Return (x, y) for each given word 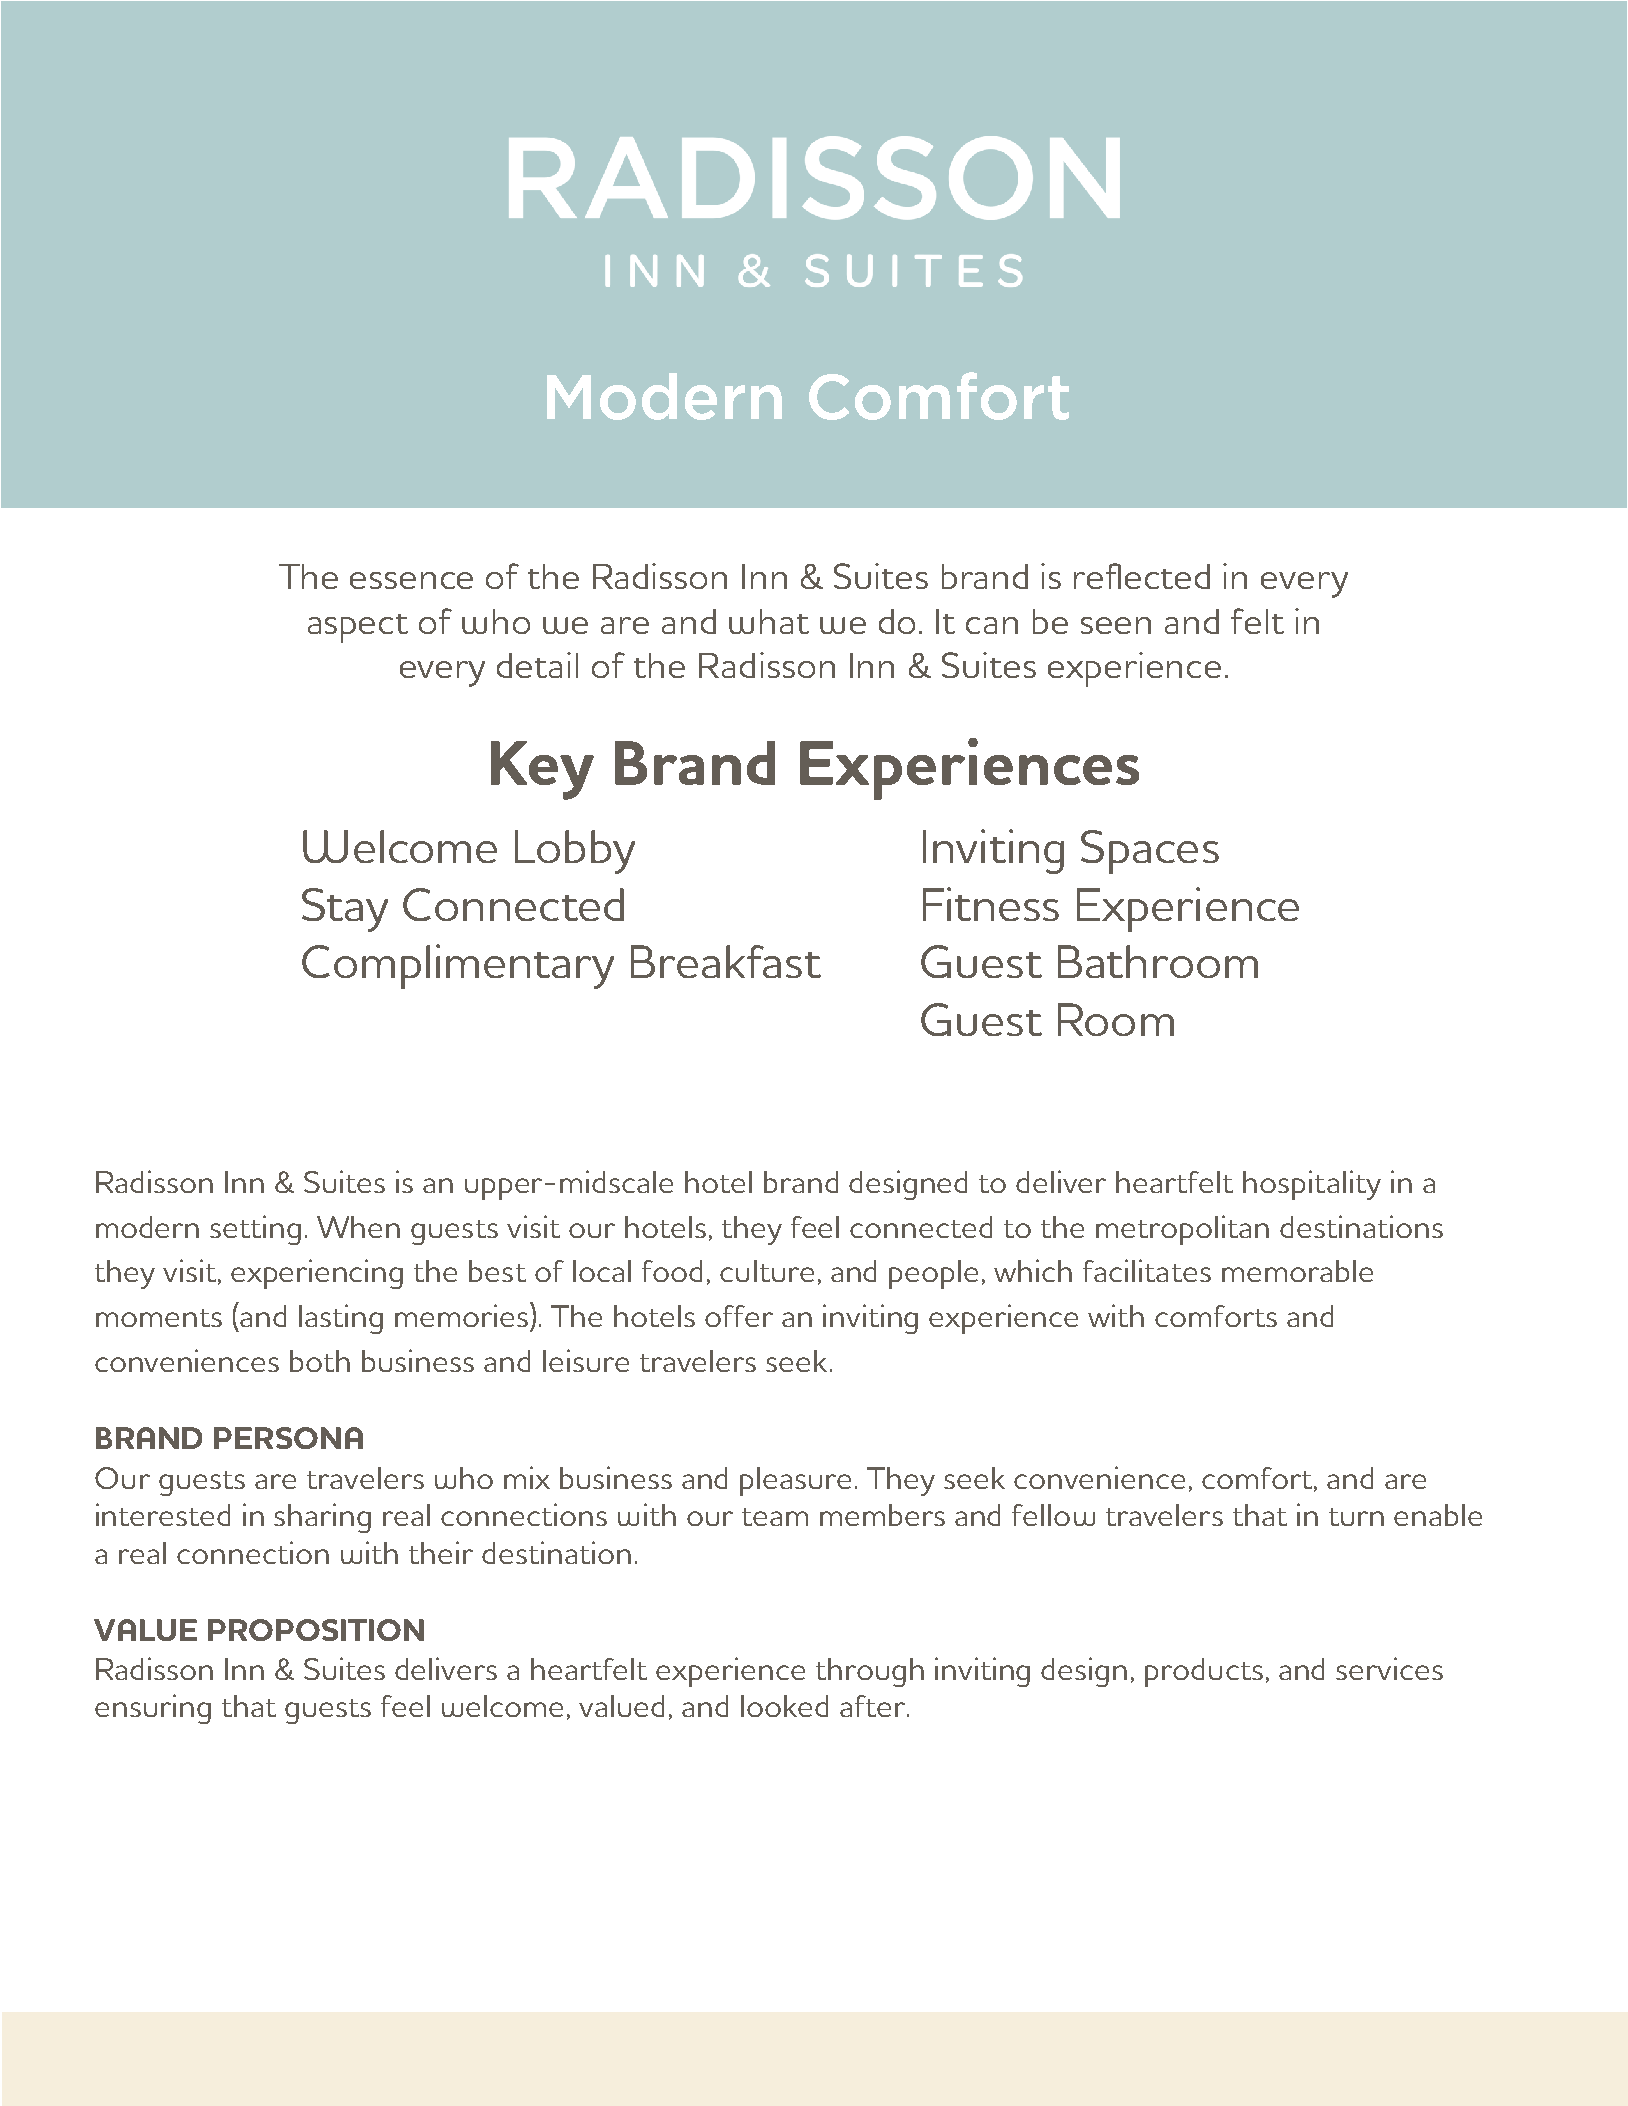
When (358, 1227)
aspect (358, 628)
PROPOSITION (316, 1630)
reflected (1142, 576)
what (769, 621)
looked (784, 1706)
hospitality (1312, 1185)
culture (767, 1271)
